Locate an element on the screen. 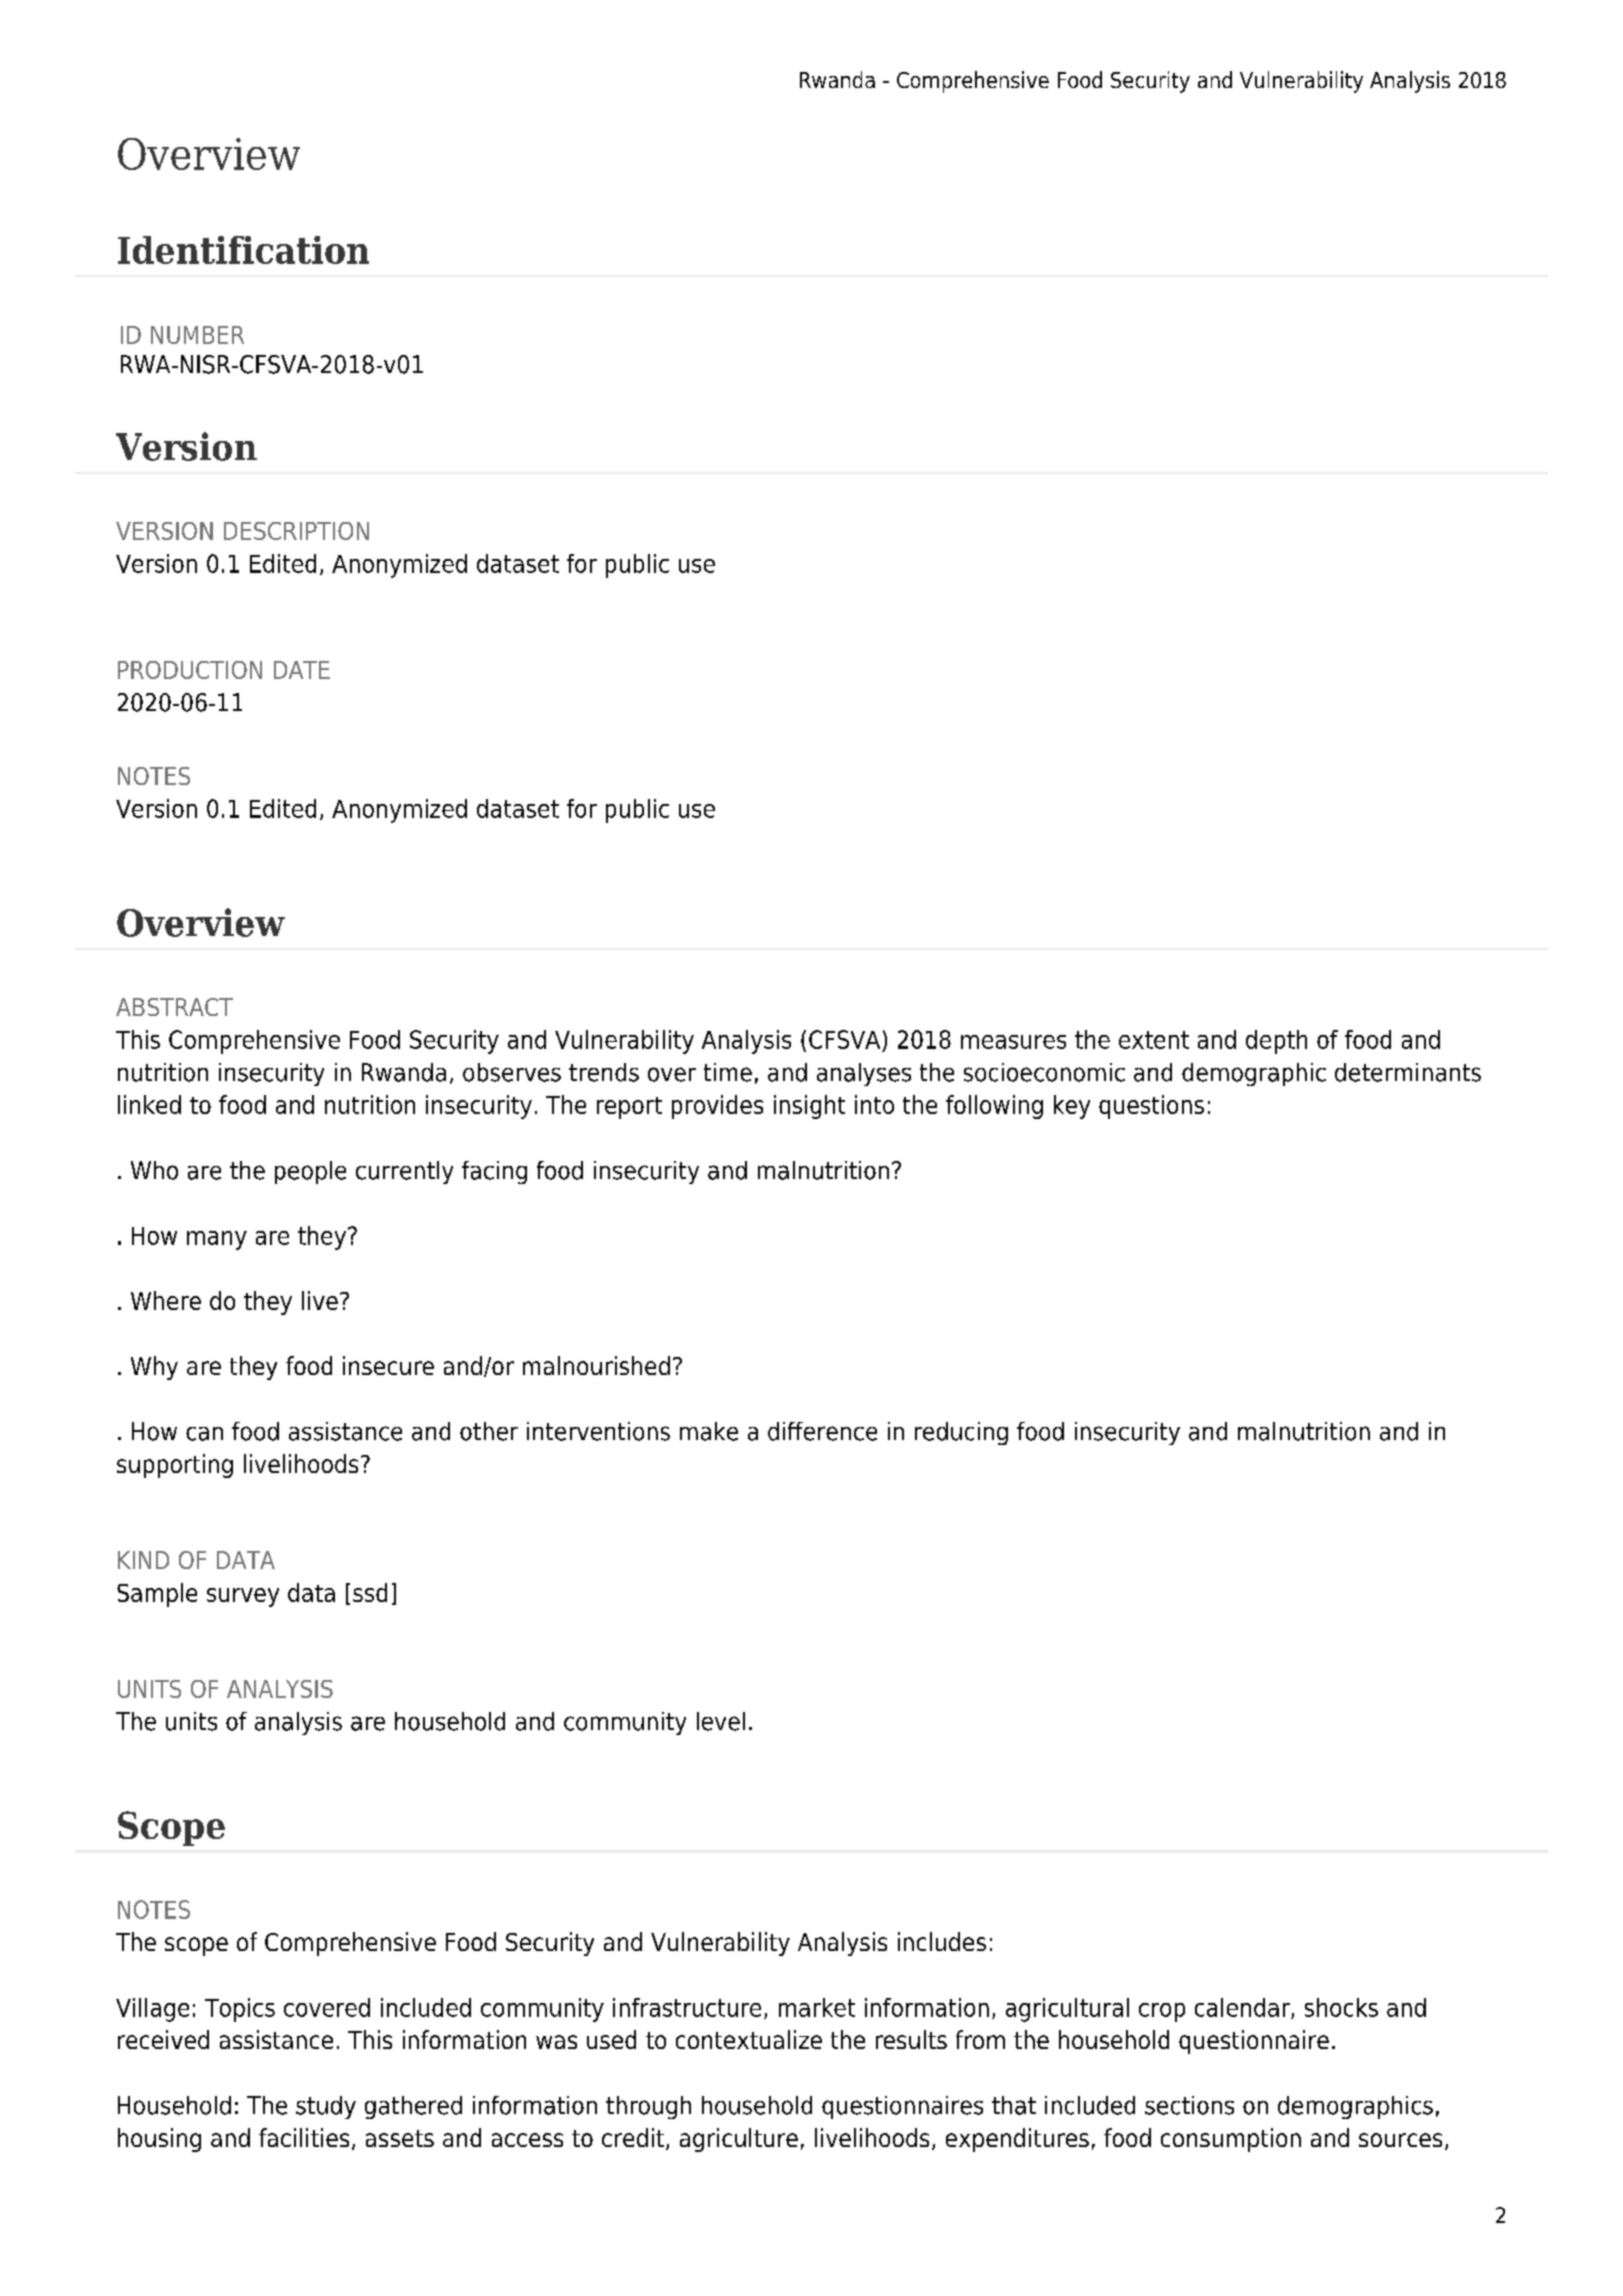 Image resolution: width=1623 pixels, height=2296 pixels. difference is located at coordinates (822, 1431).
